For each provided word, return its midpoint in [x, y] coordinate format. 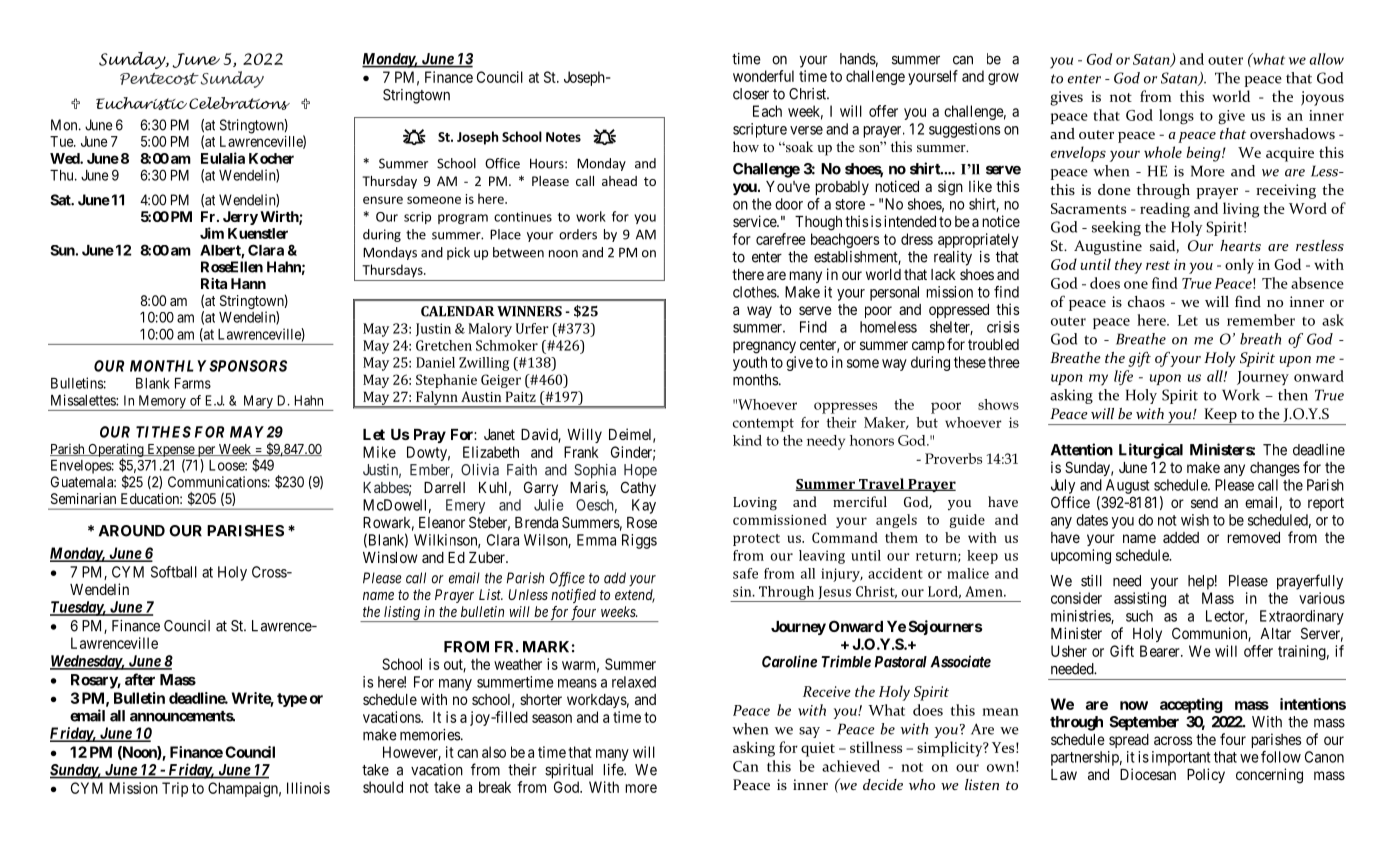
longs [1176, 117]
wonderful [763, 76]
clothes [755, 292]
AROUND [132, 531]
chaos [1146, 301]
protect [756, 540]
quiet [818, 749]
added [1181, 537]
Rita [214, 283]
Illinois [308, 788]
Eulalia [223, 158]
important [1181, 758]
